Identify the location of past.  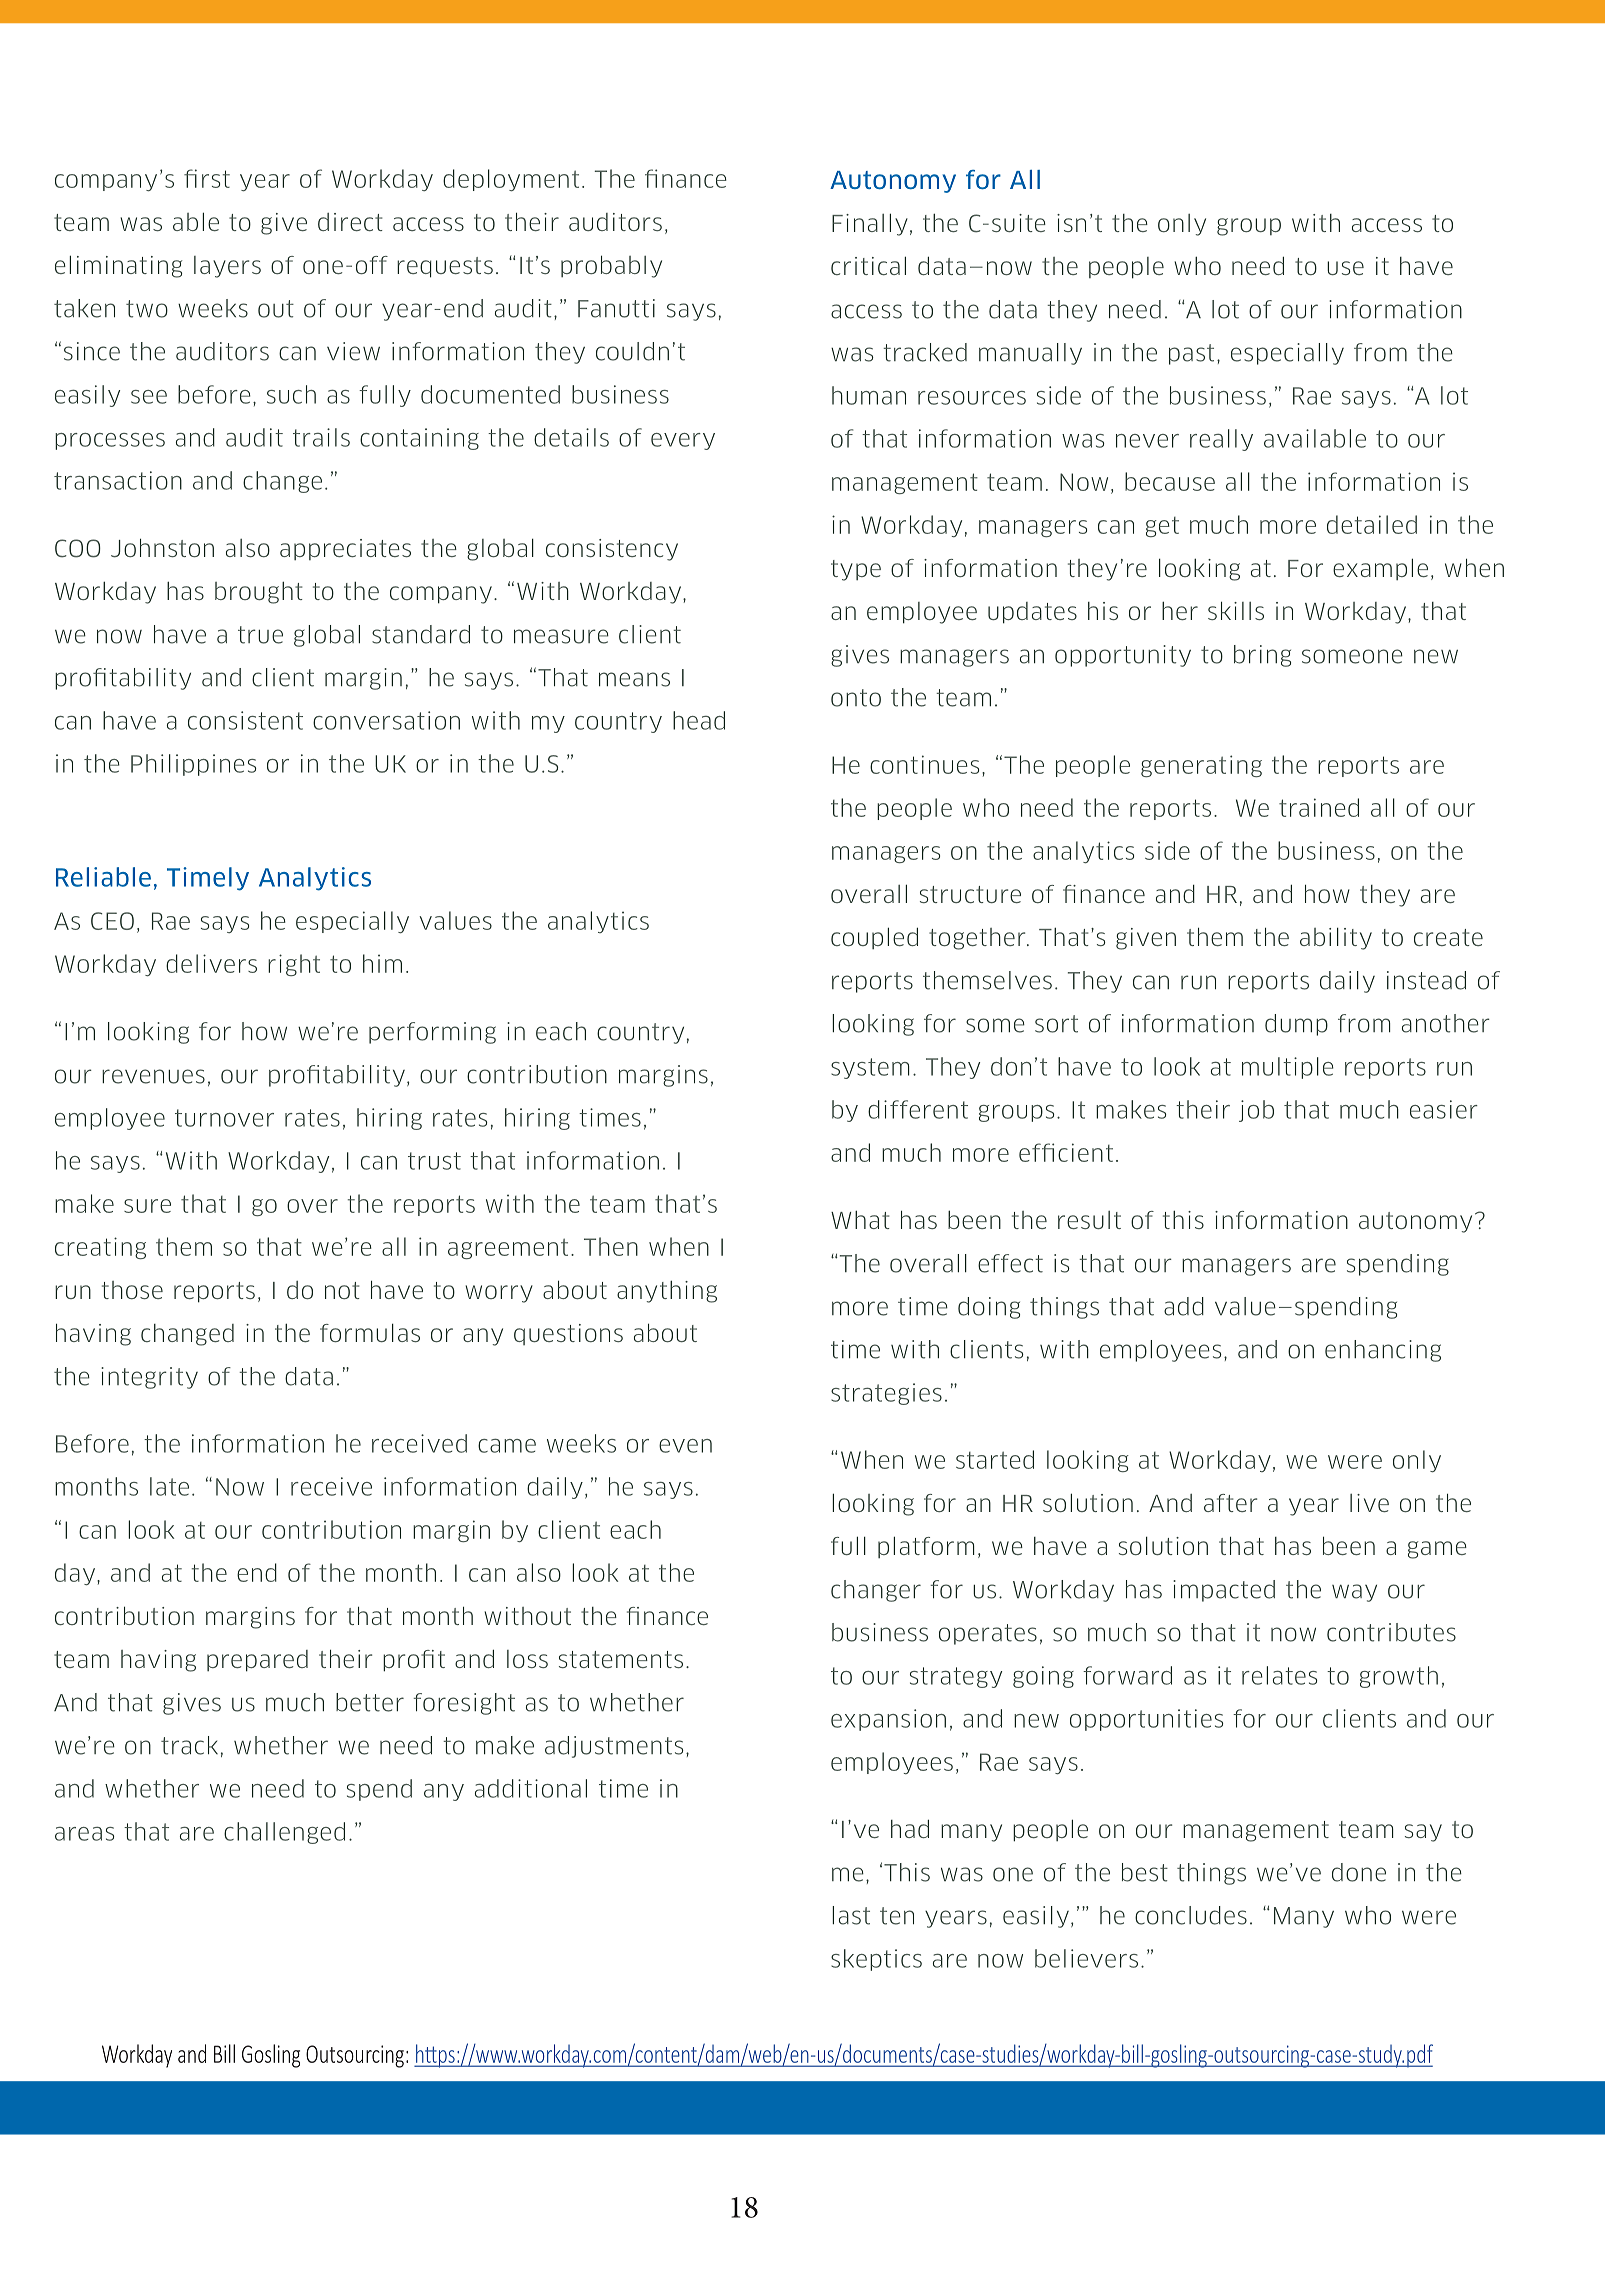
(1191, 354).
